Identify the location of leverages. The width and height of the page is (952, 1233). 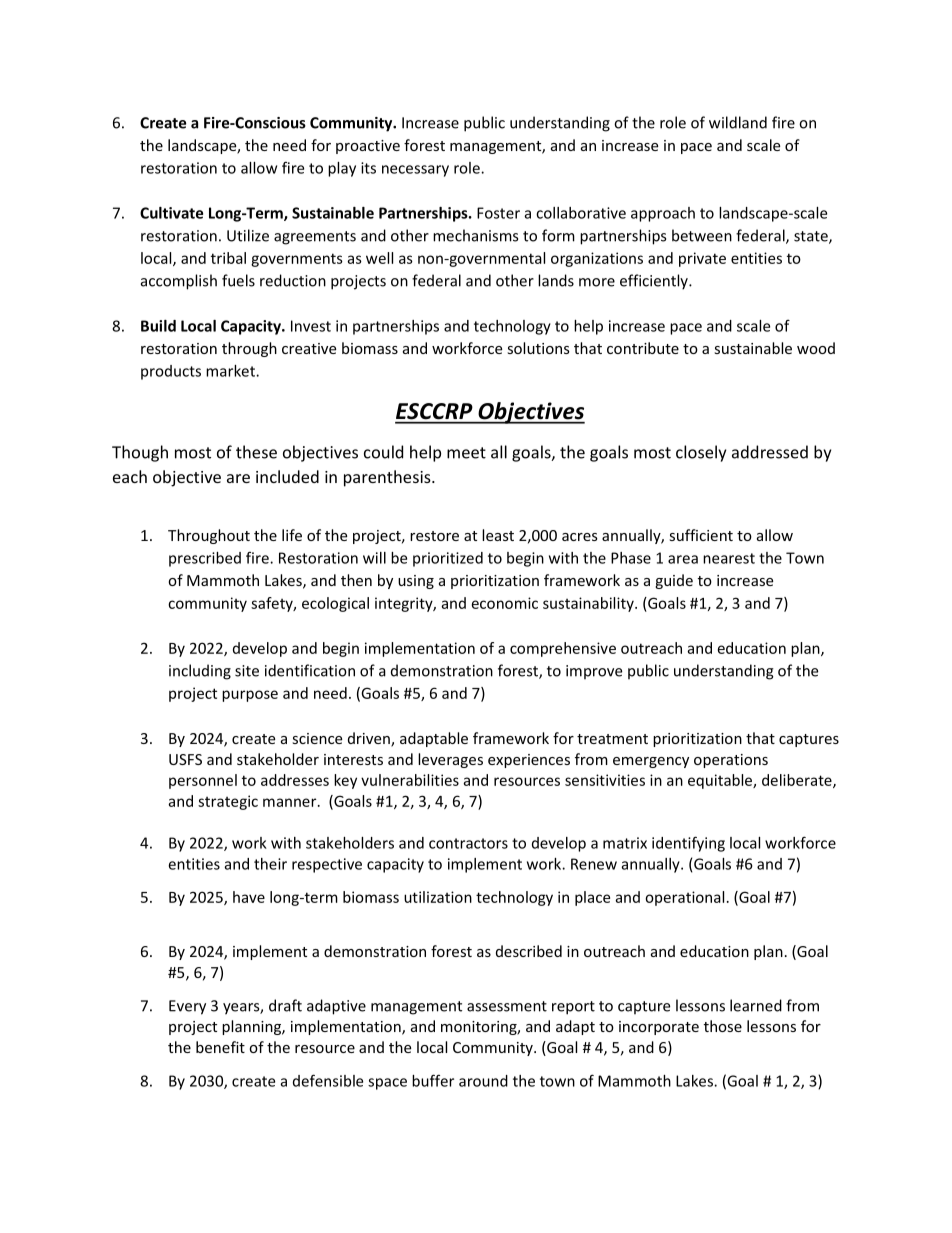
(450, 760).
